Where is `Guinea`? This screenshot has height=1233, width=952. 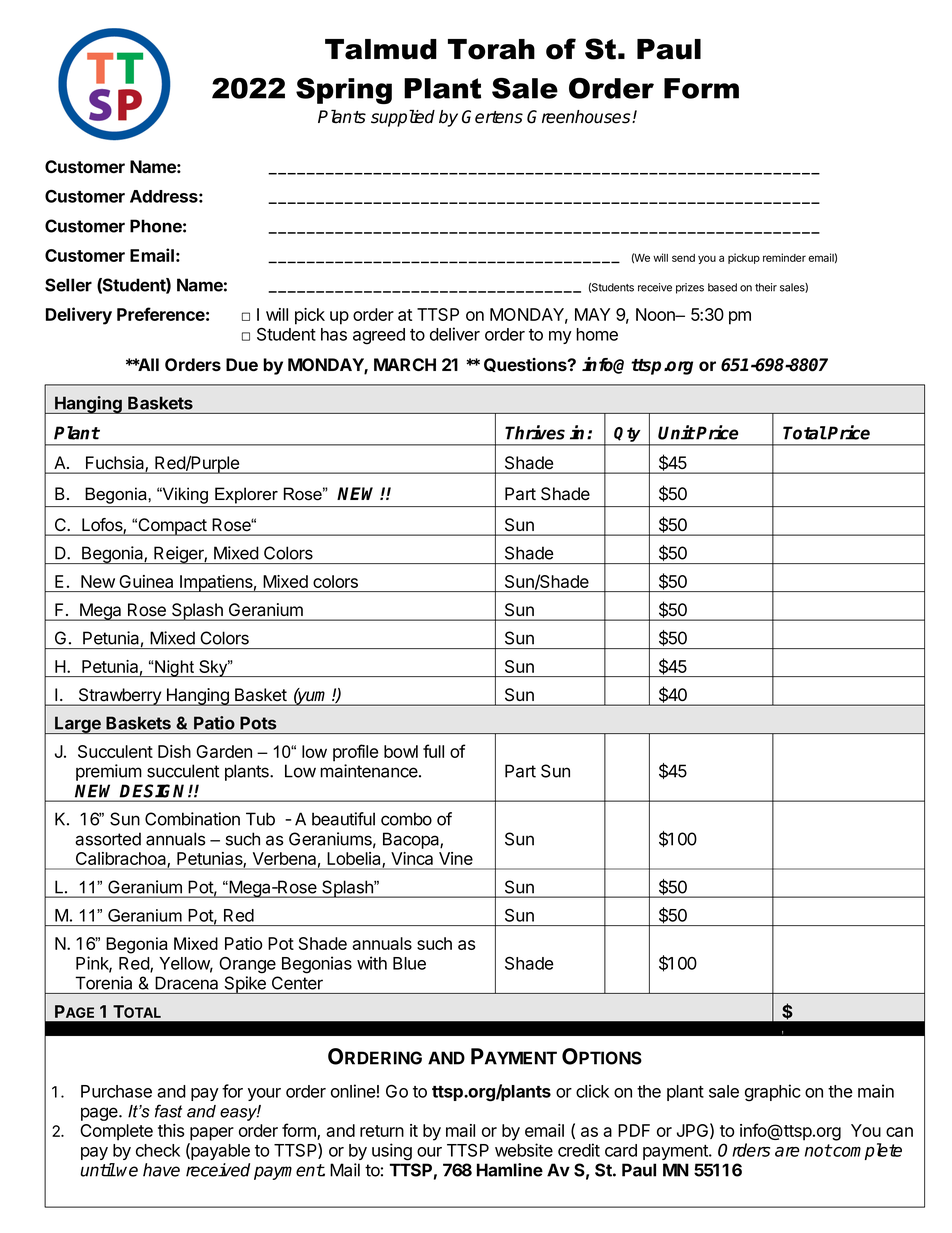 Guinea is located at coordinates (146, 581).
